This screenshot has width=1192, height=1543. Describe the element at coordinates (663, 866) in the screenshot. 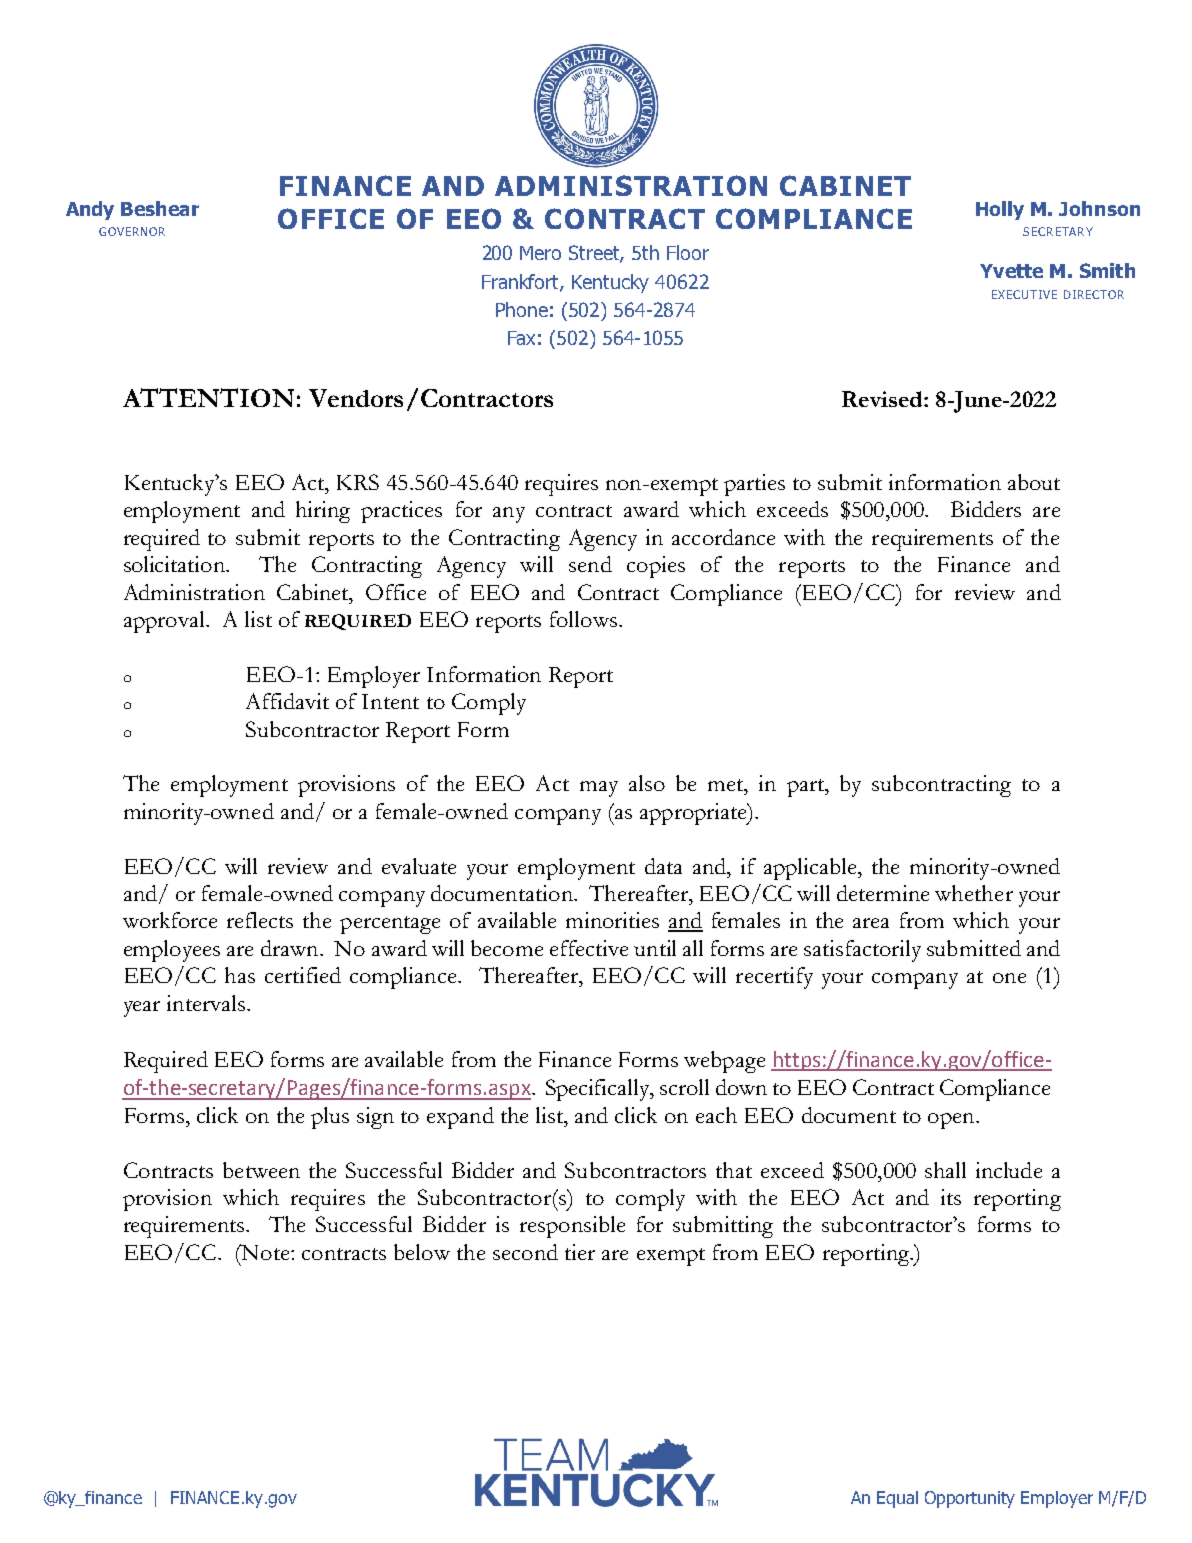

I see `data` at that location.
